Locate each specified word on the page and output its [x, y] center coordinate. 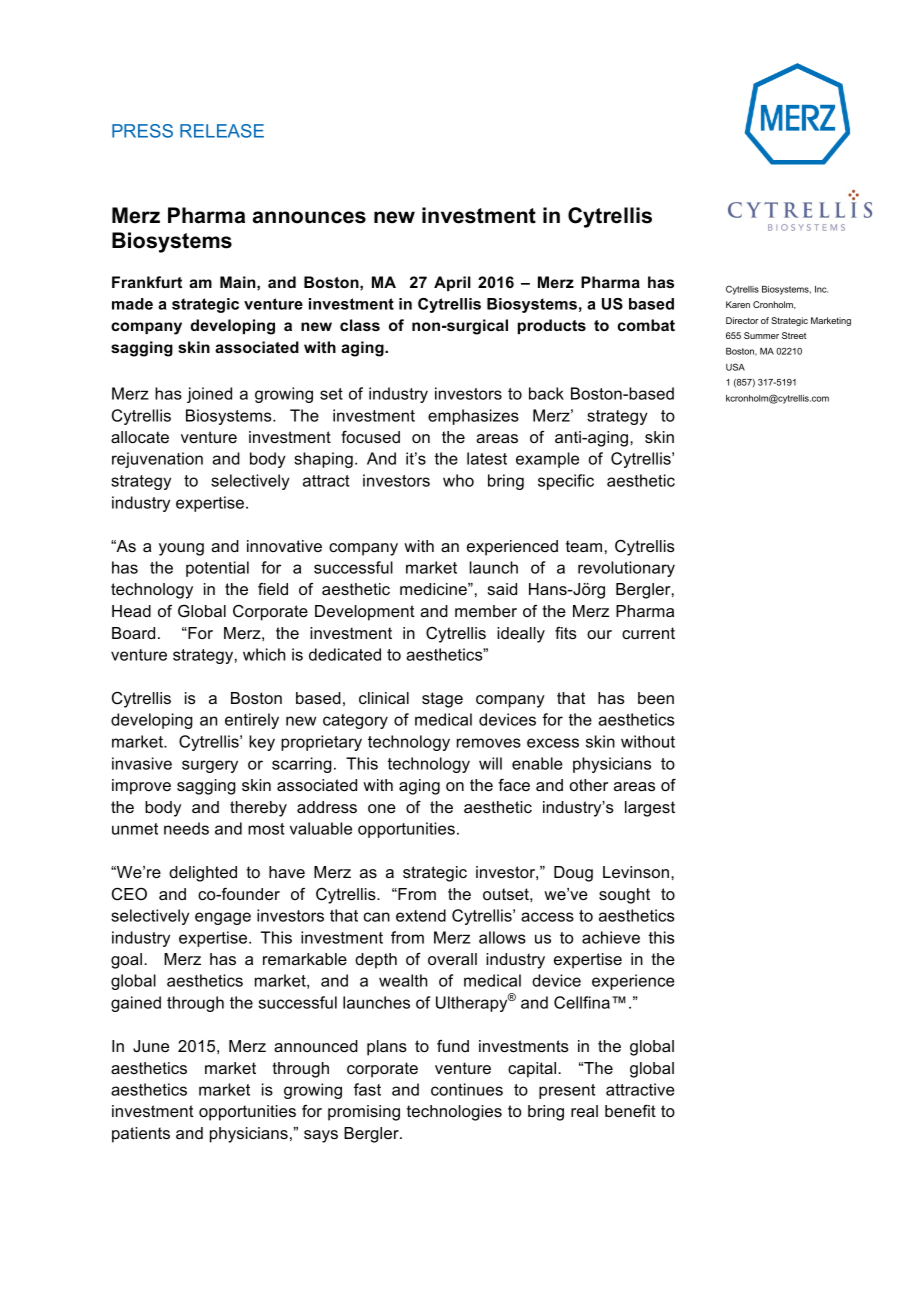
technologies [454, 1113]
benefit [630, 1110]
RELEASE [222, 131]
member [486, 611]
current [648, 633]
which [264, 654]
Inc [821, 289]
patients [141, 1135]
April [452, 283]
